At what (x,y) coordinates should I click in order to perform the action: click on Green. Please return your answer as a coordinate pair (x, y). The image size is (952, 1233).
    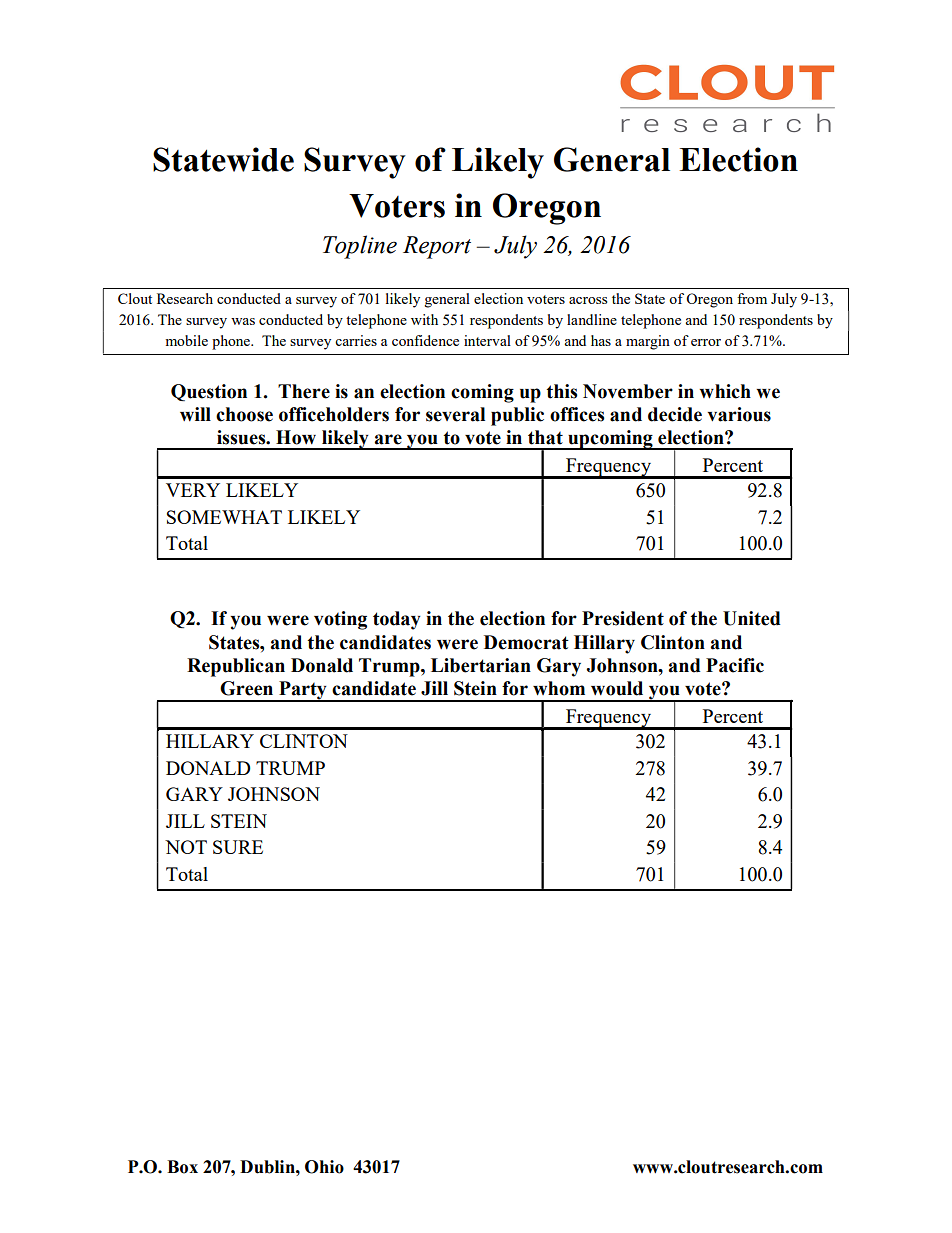
    Looking at the image, I should click on (246, 688).
